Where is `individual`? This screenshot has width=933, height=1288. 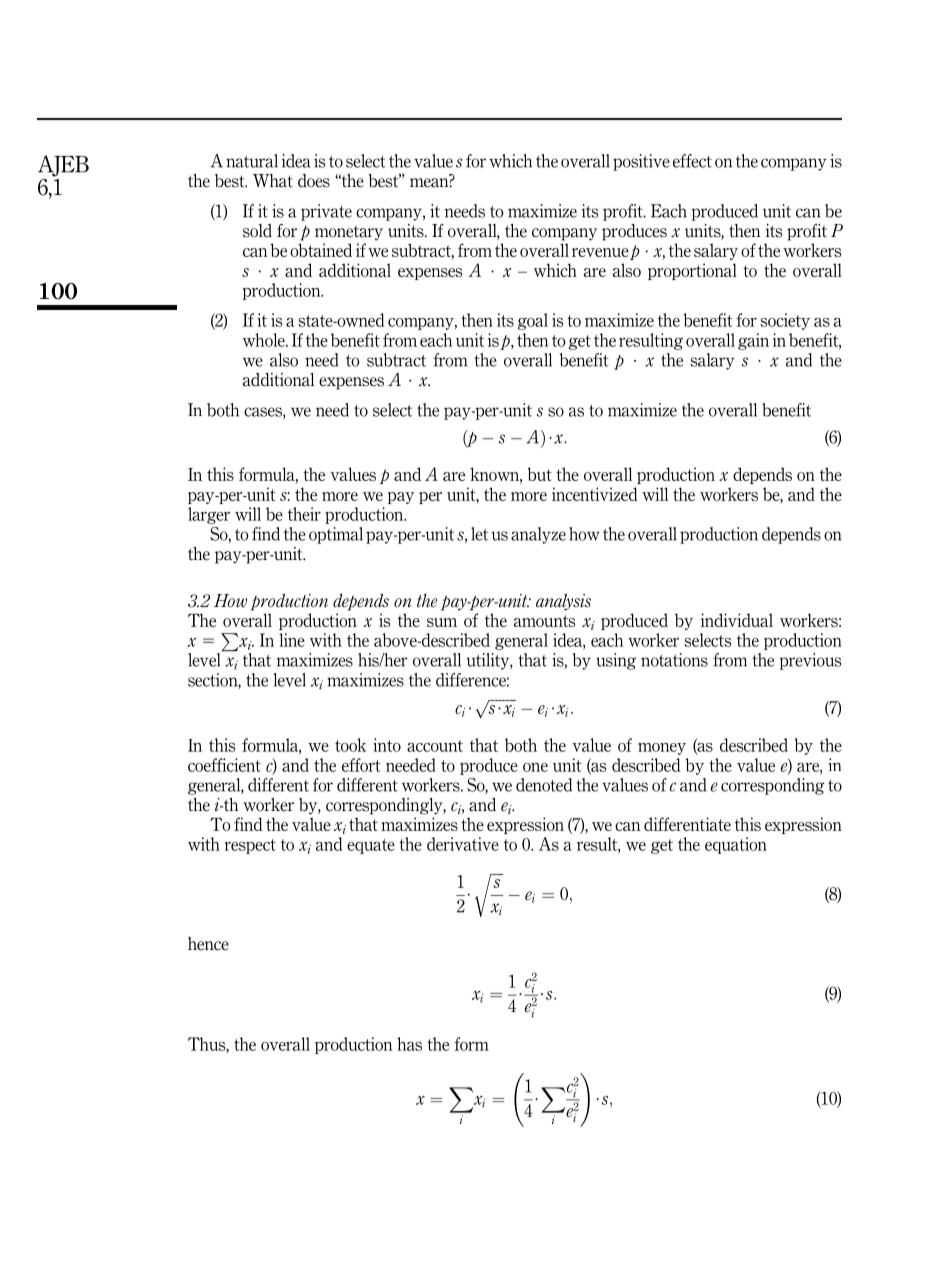 individual is located at coordinates (737, 620).
